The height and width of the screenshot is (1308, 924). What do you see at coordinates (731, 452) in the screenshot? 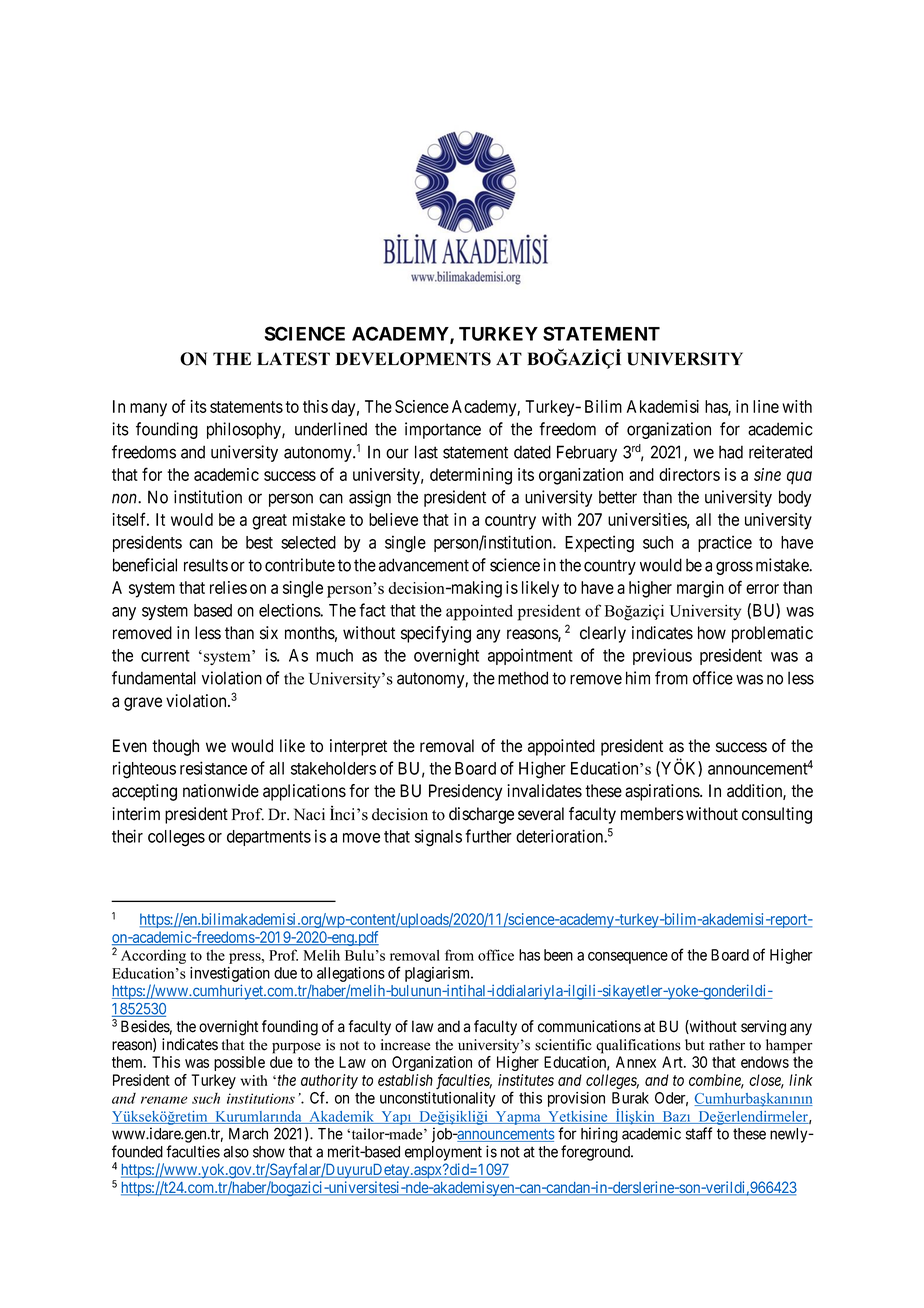
I see `had` at bounding box center [731, 452].
